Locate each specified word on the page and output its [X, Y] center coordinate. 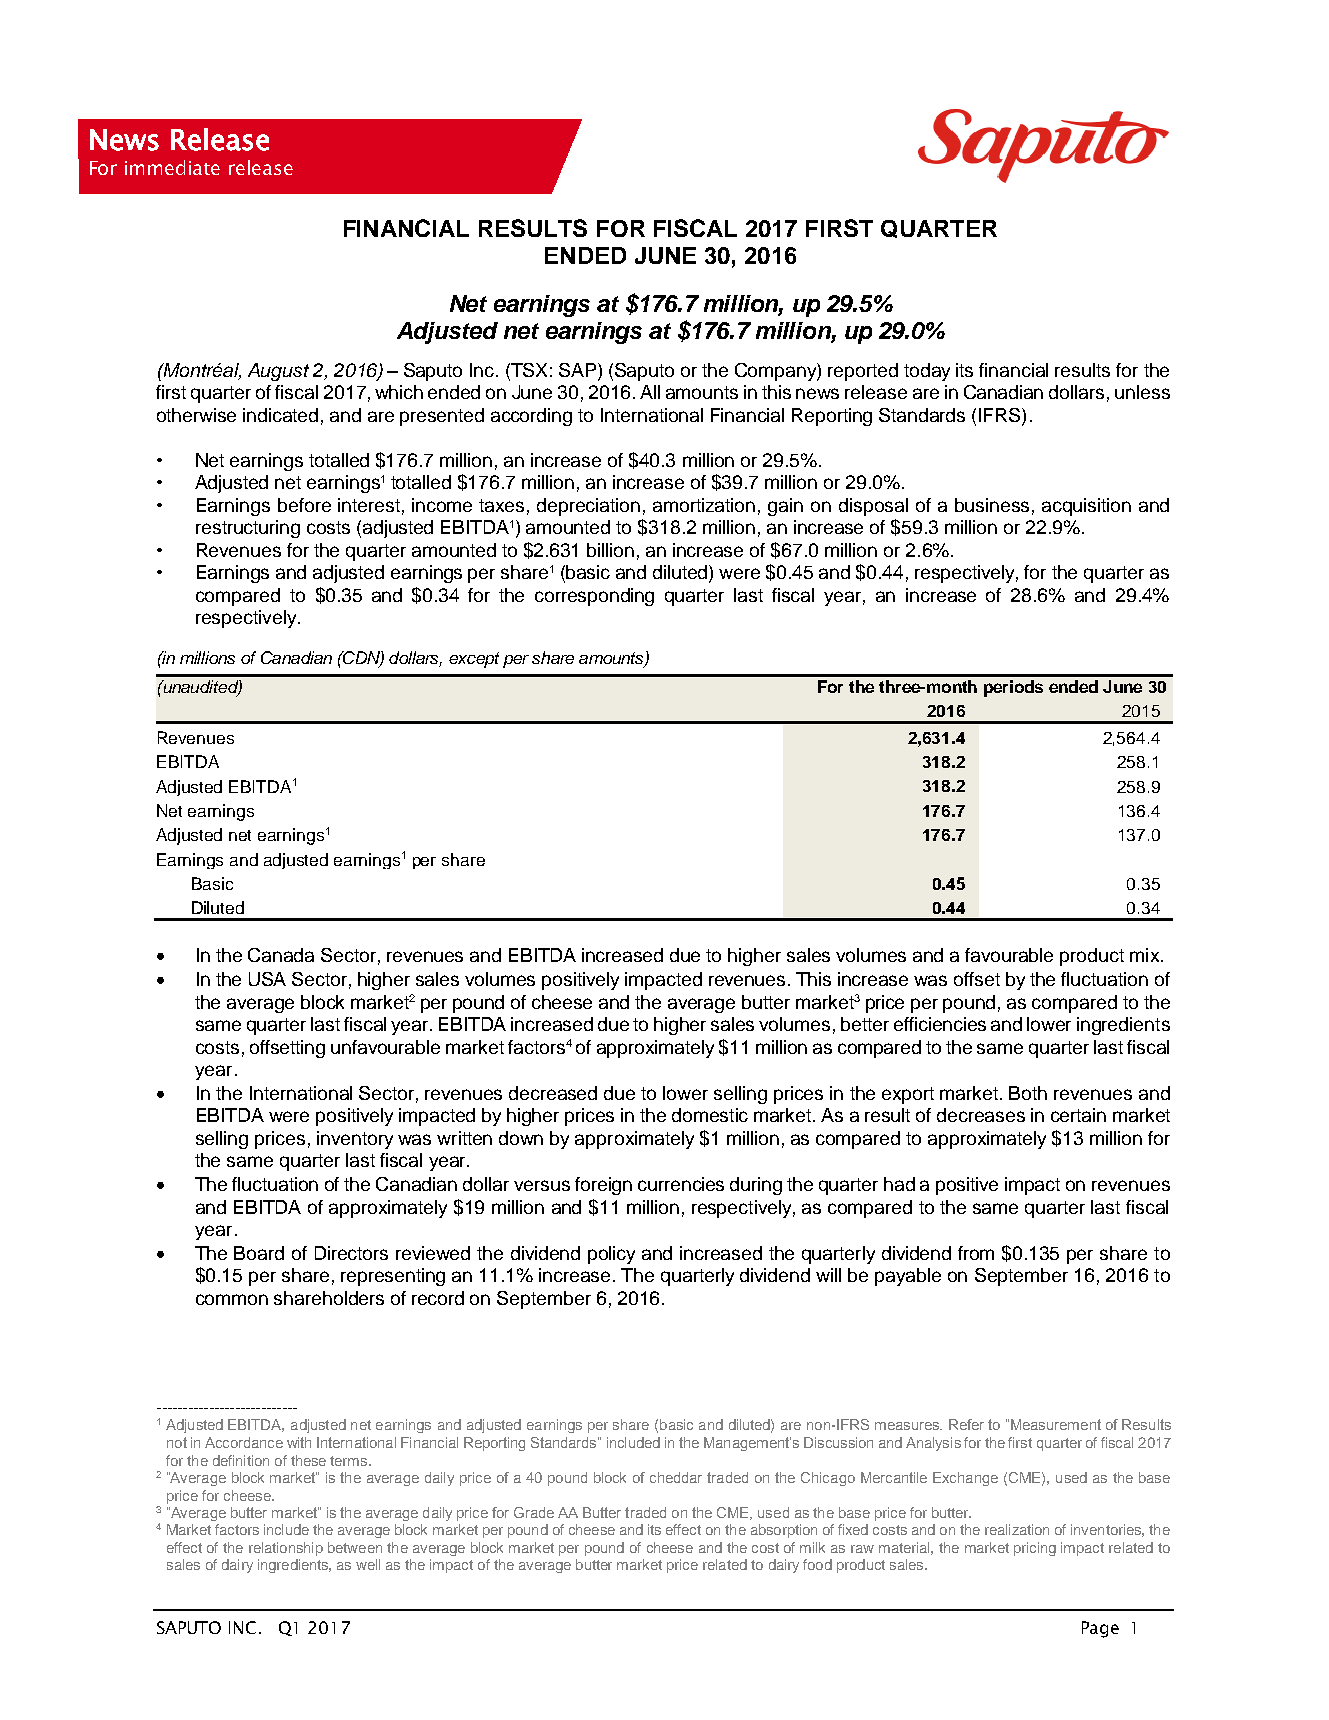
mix [1146, 955]
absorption [784, 1531]
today [927, 372]
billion [610, 550]
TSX [528, 370]
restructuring [248, 529]
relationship [286, 1549]
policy [611, 1255]
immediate [172, 167]
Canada [281, 955]
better [865, 1024]
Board [259, 1253]
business [992, 505]
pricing [1035, 1549]
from [976, 1253]
